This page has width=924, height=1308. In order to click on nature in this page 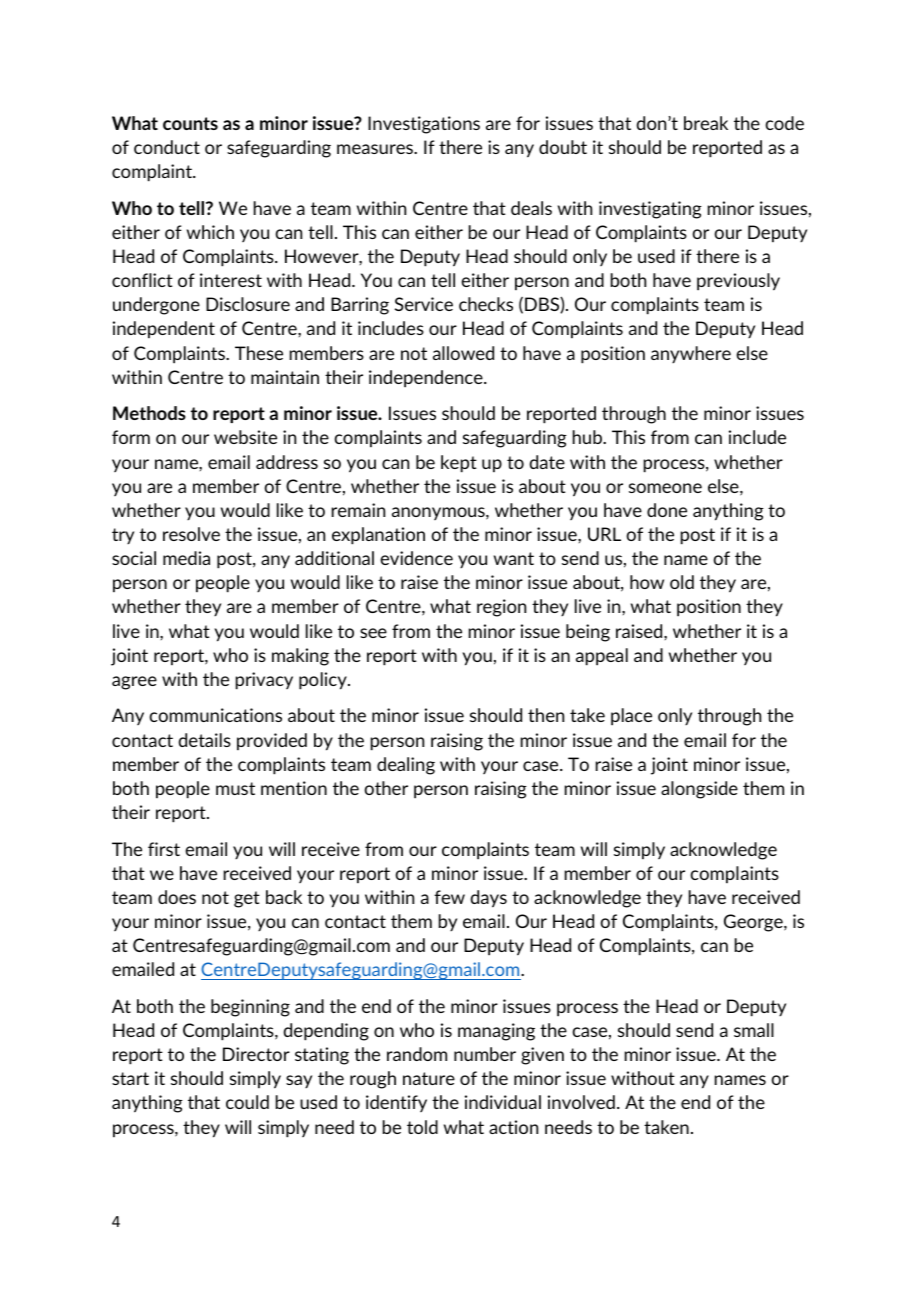, I will do `click(429, 1078)`.
